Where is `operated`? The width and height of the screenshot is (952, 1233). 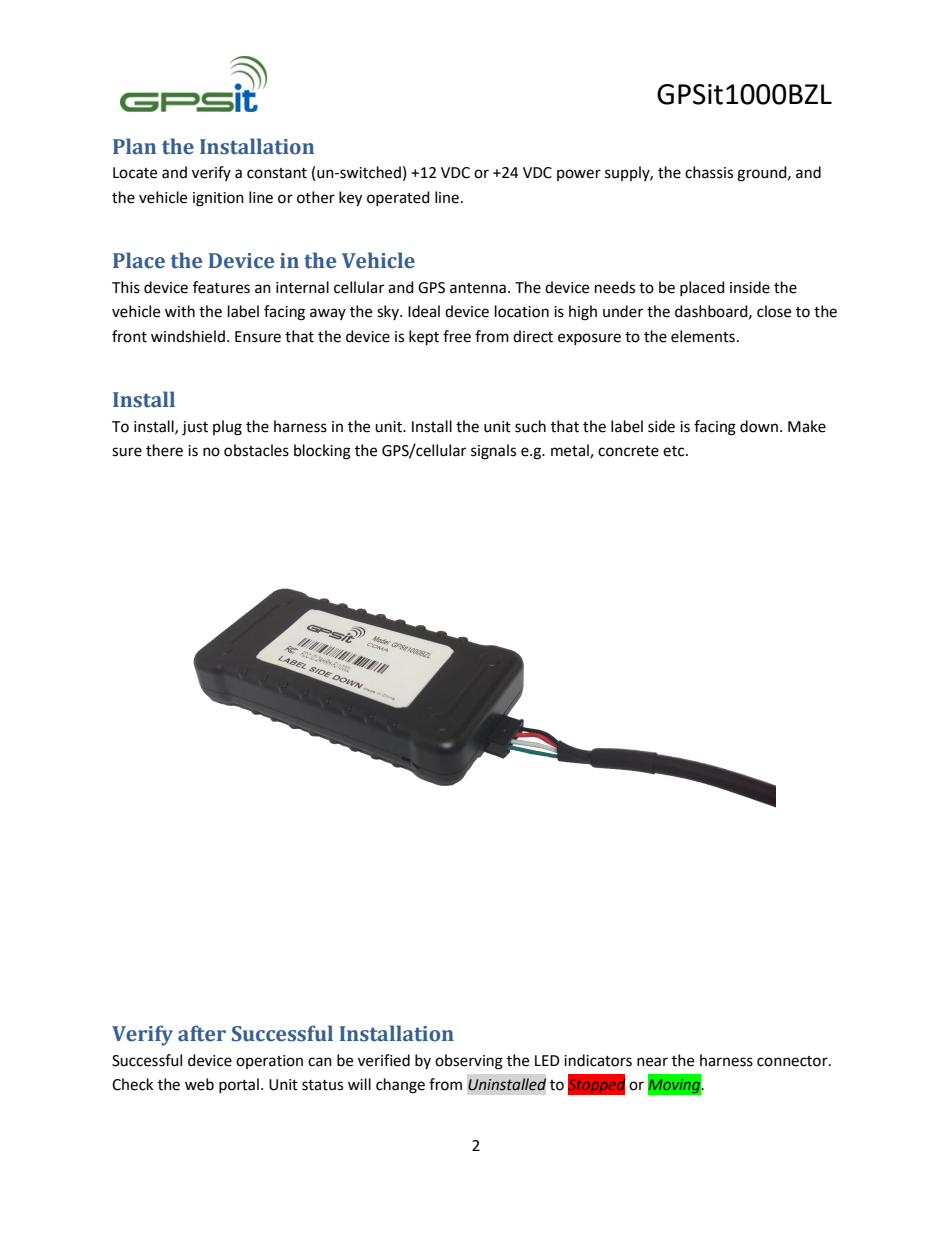
operated is located at coordinates (398, 198).
